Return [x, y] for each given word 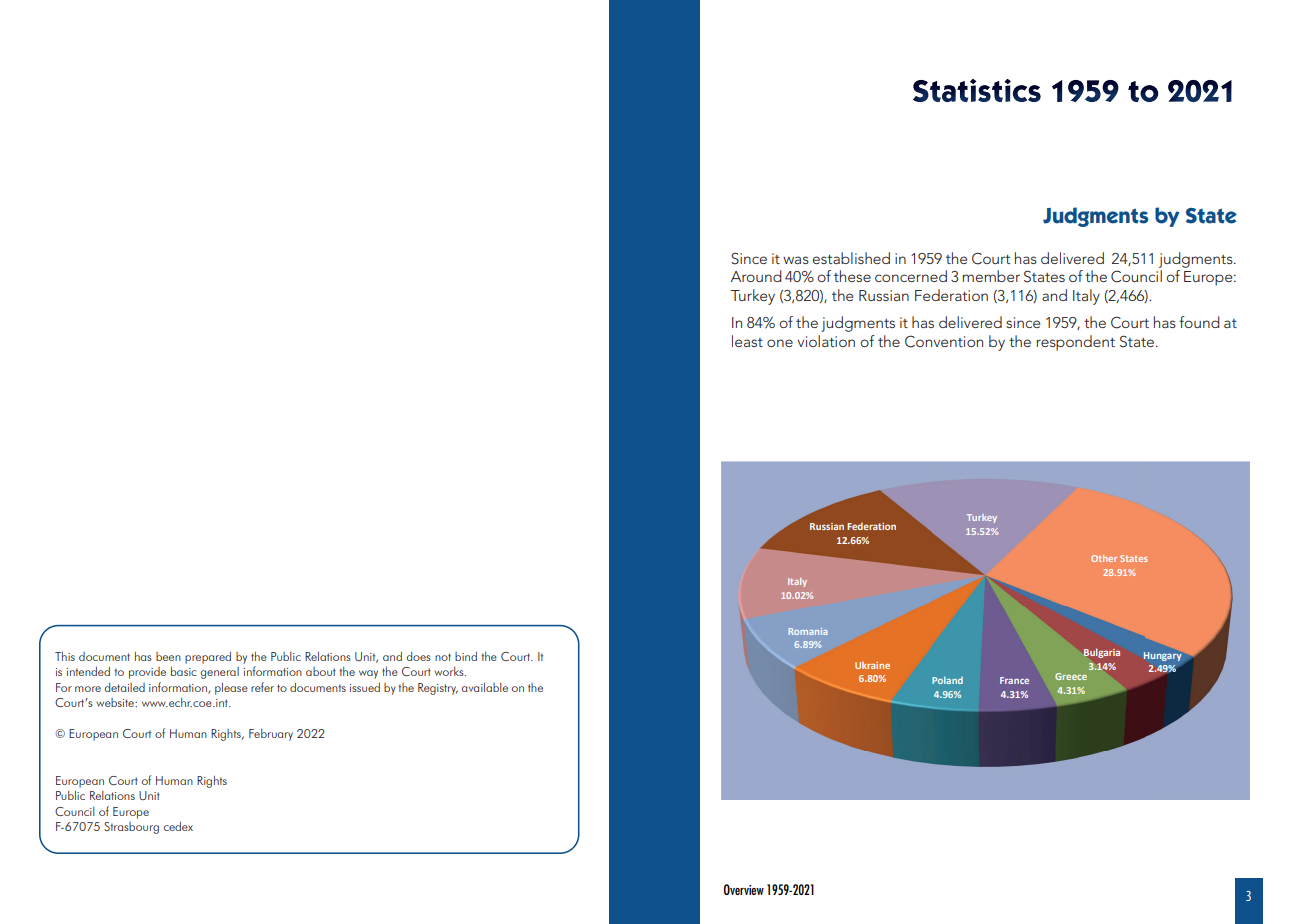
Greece [1071, 676]
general [220, 673]
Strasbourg [131, 828]
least [747, 341]
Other [1104, 558]
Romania [808, 631]
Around [756, 276]
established [851, 258]
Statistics [977, 90]
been [168, 656]
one [780, 343]
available [484, 687]
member [991, 276]
